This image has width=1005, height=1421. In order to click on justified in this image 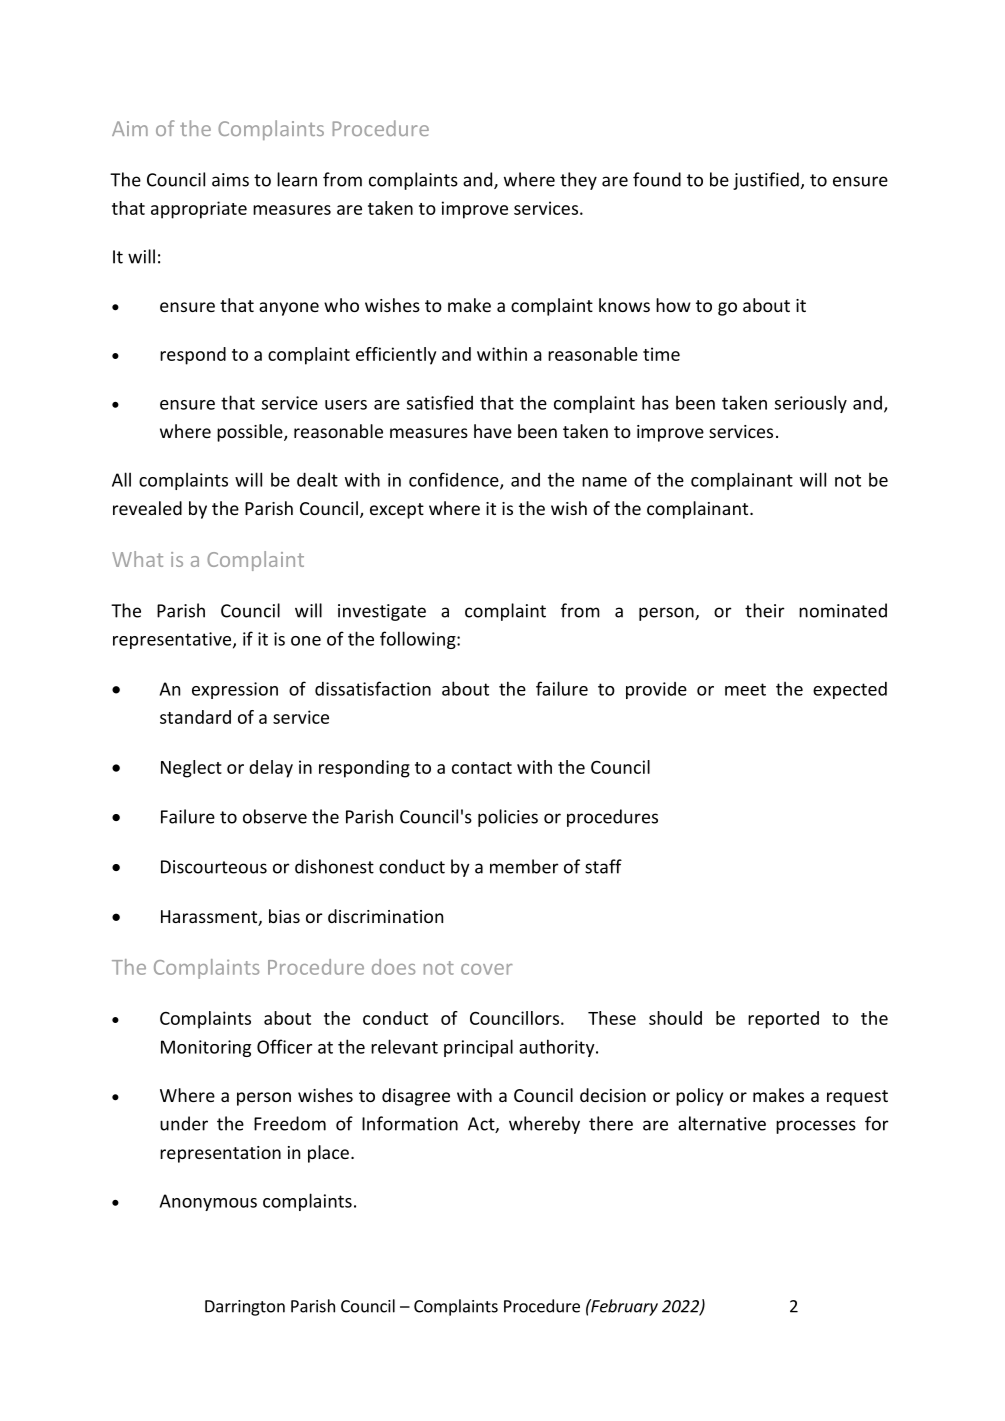, I will do `click(766, 181)`.
